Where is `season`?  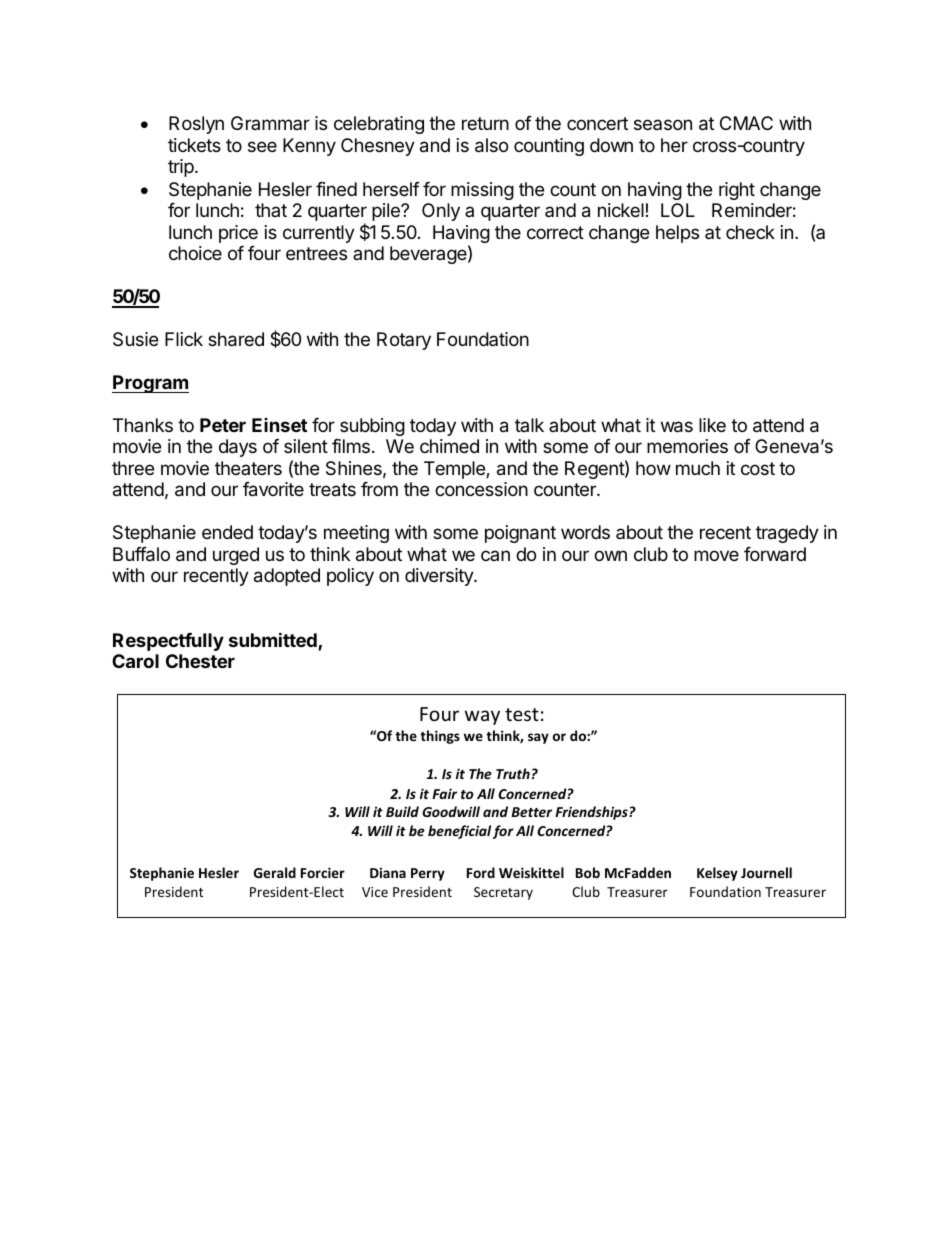 season is located at coordinates (663, 124).
